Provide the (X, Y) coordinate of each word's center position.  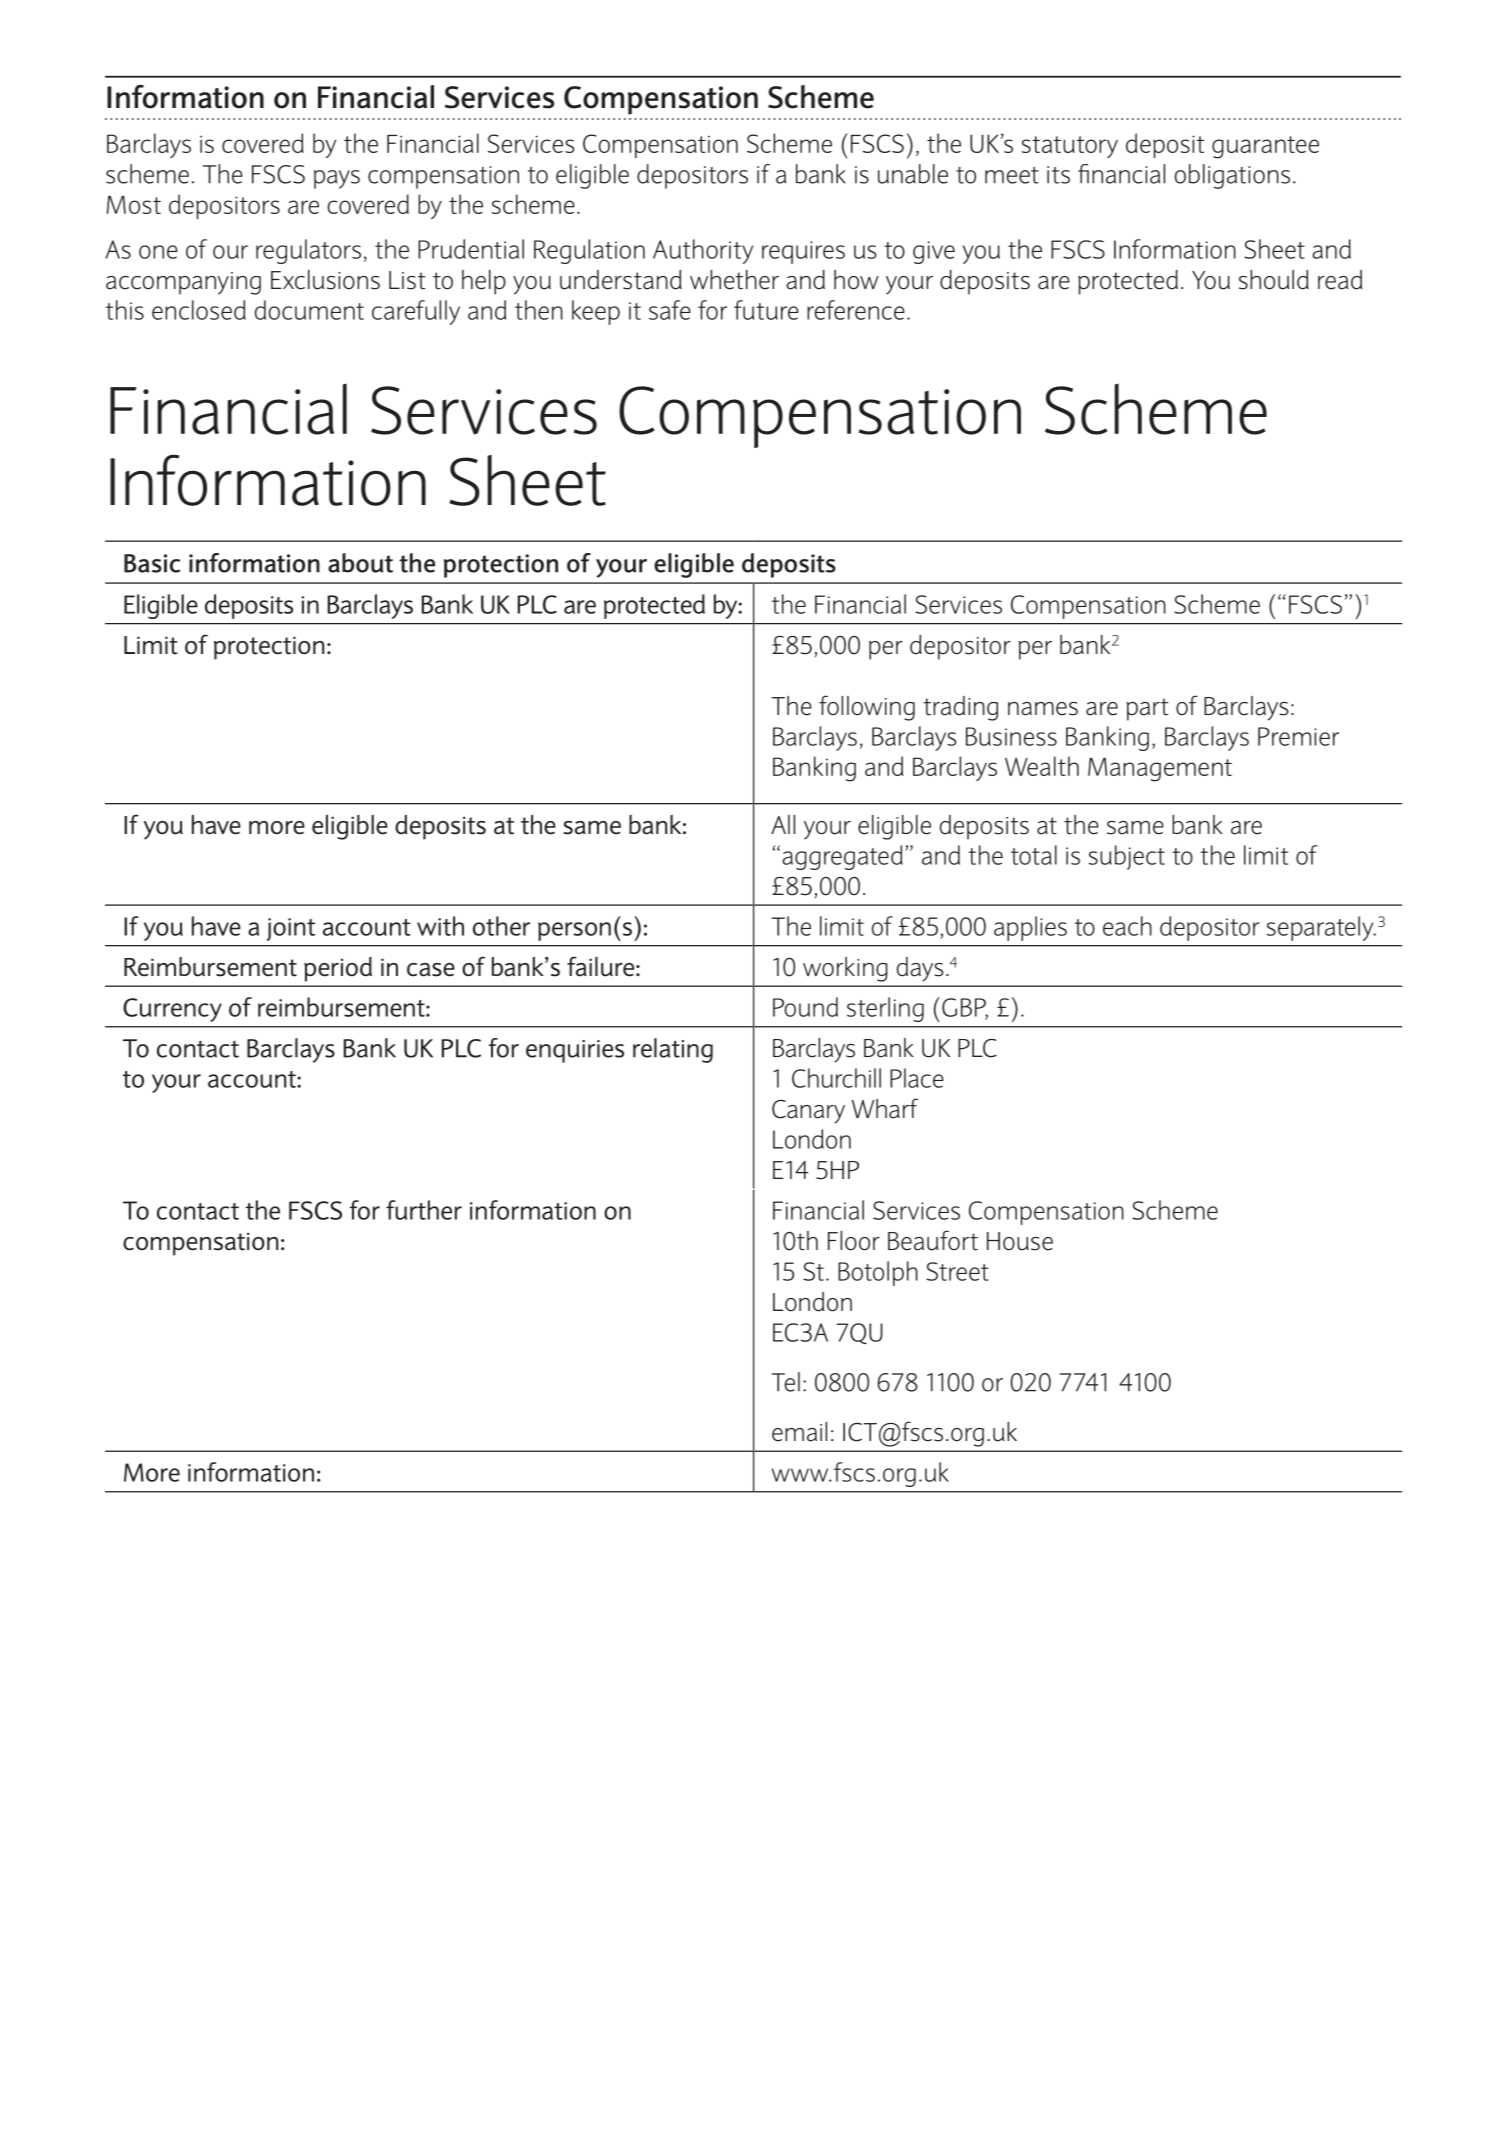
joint (291, 929)
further (424, 1210)
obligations (1232, 176)
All (783, 824)
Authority (703, 251)
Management (1160, 769)
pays (337, 179)
